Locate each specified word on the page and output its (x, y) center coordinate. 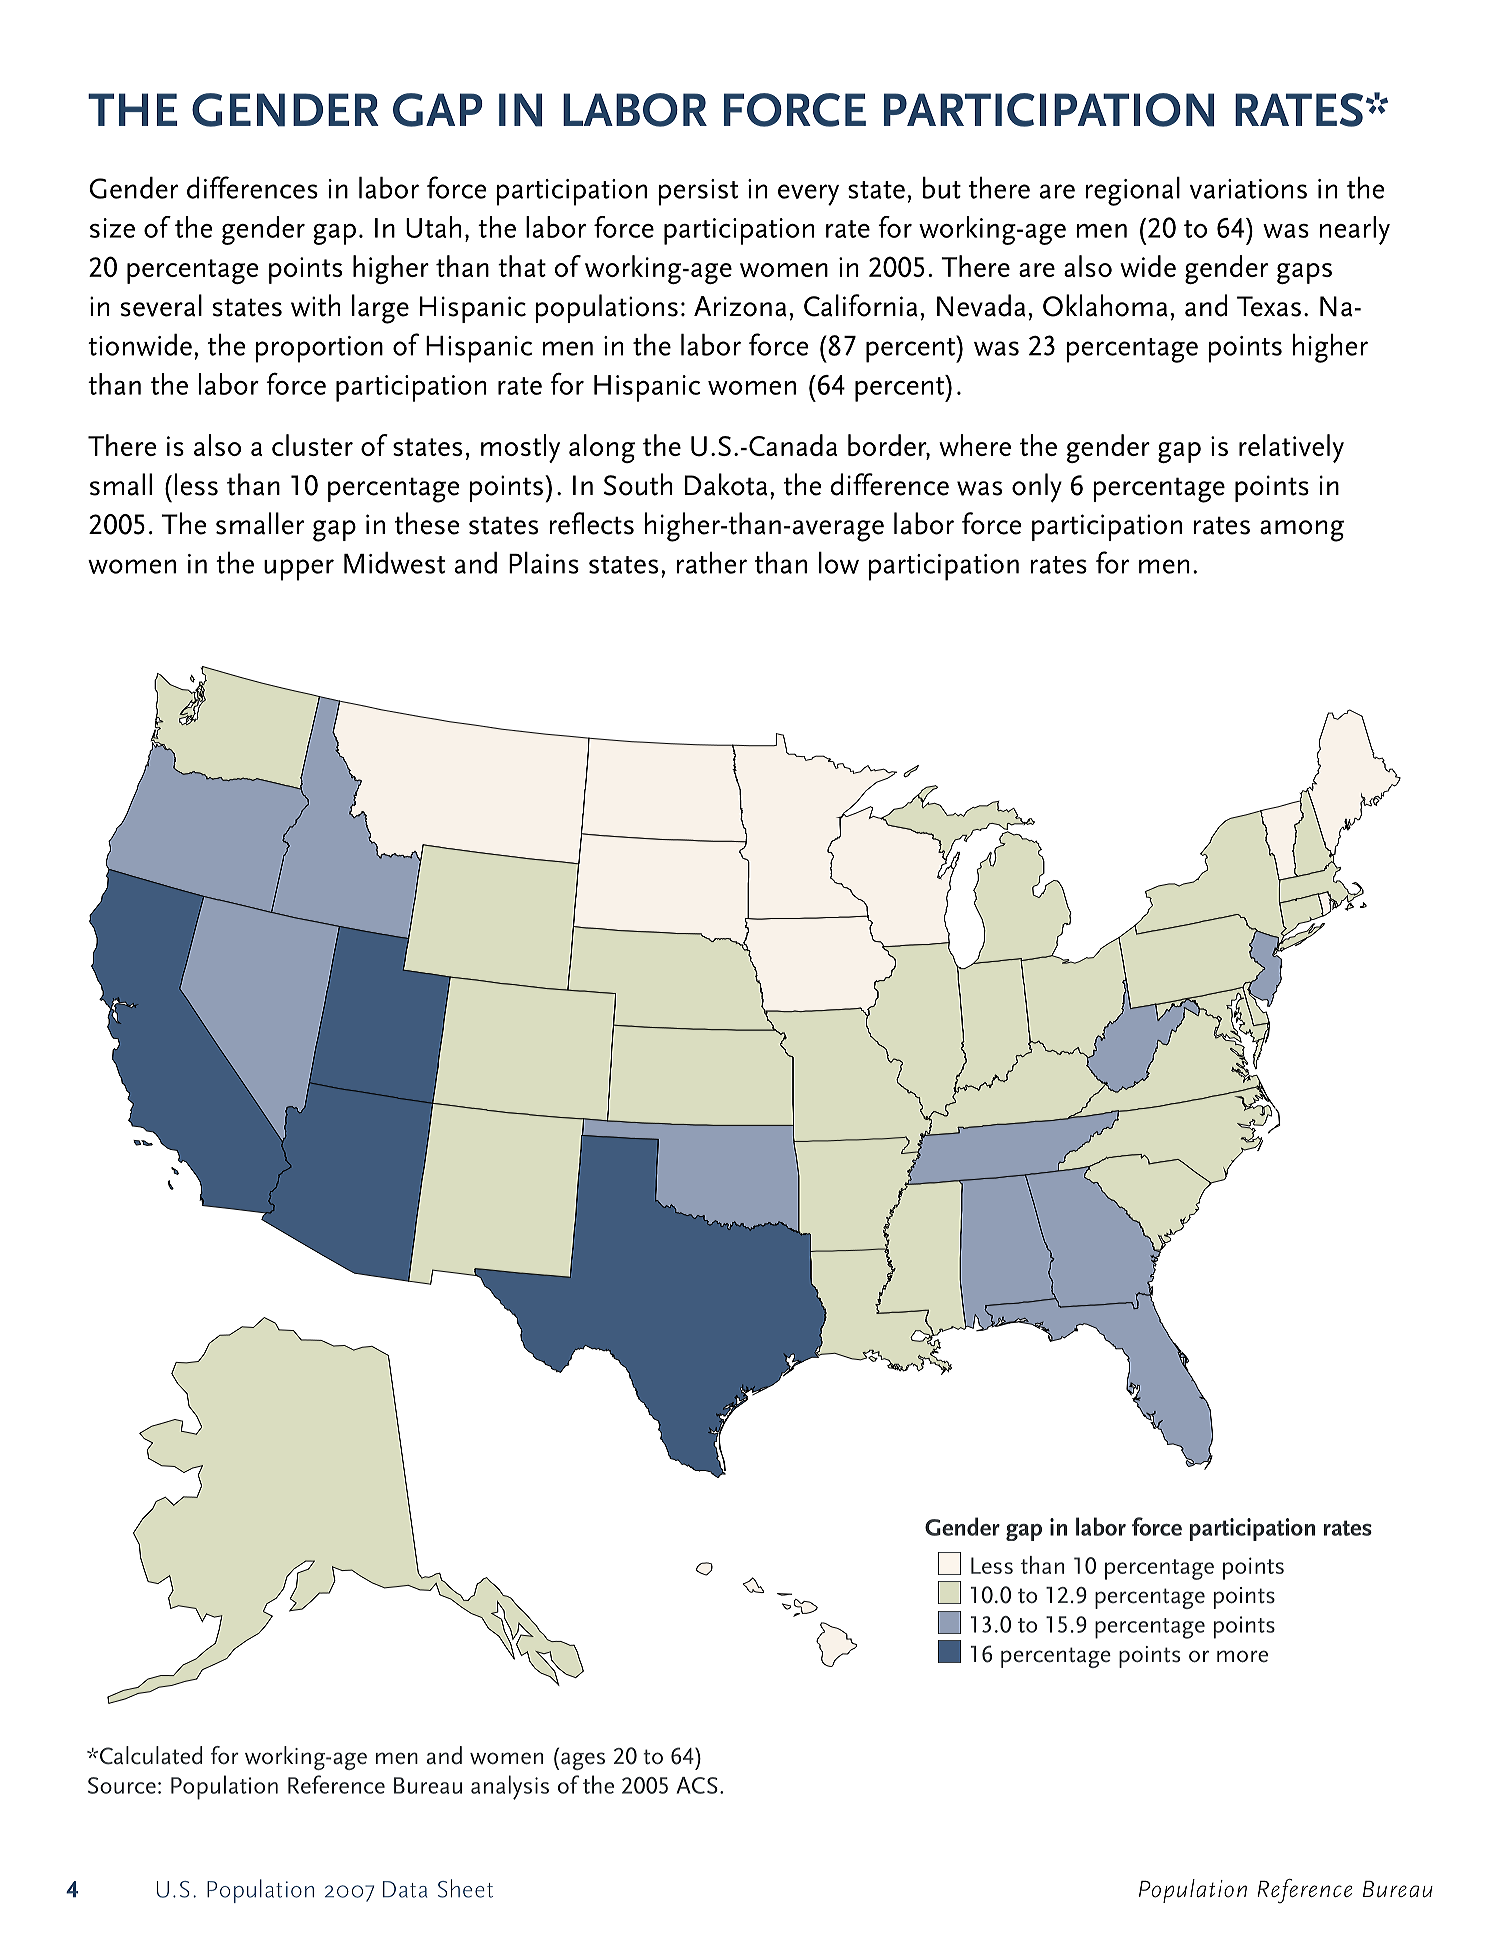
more (1242, 1656)
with (315, 305)
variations (1248, 189)
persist (698, 192)
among (1302, 531)
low (839, 563)
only (1037, 488)
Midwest (394, 563)
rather (712, 563)
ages (583, 1761)
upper (299, 570)
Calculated (149, 1755)
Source (122, 1785)
